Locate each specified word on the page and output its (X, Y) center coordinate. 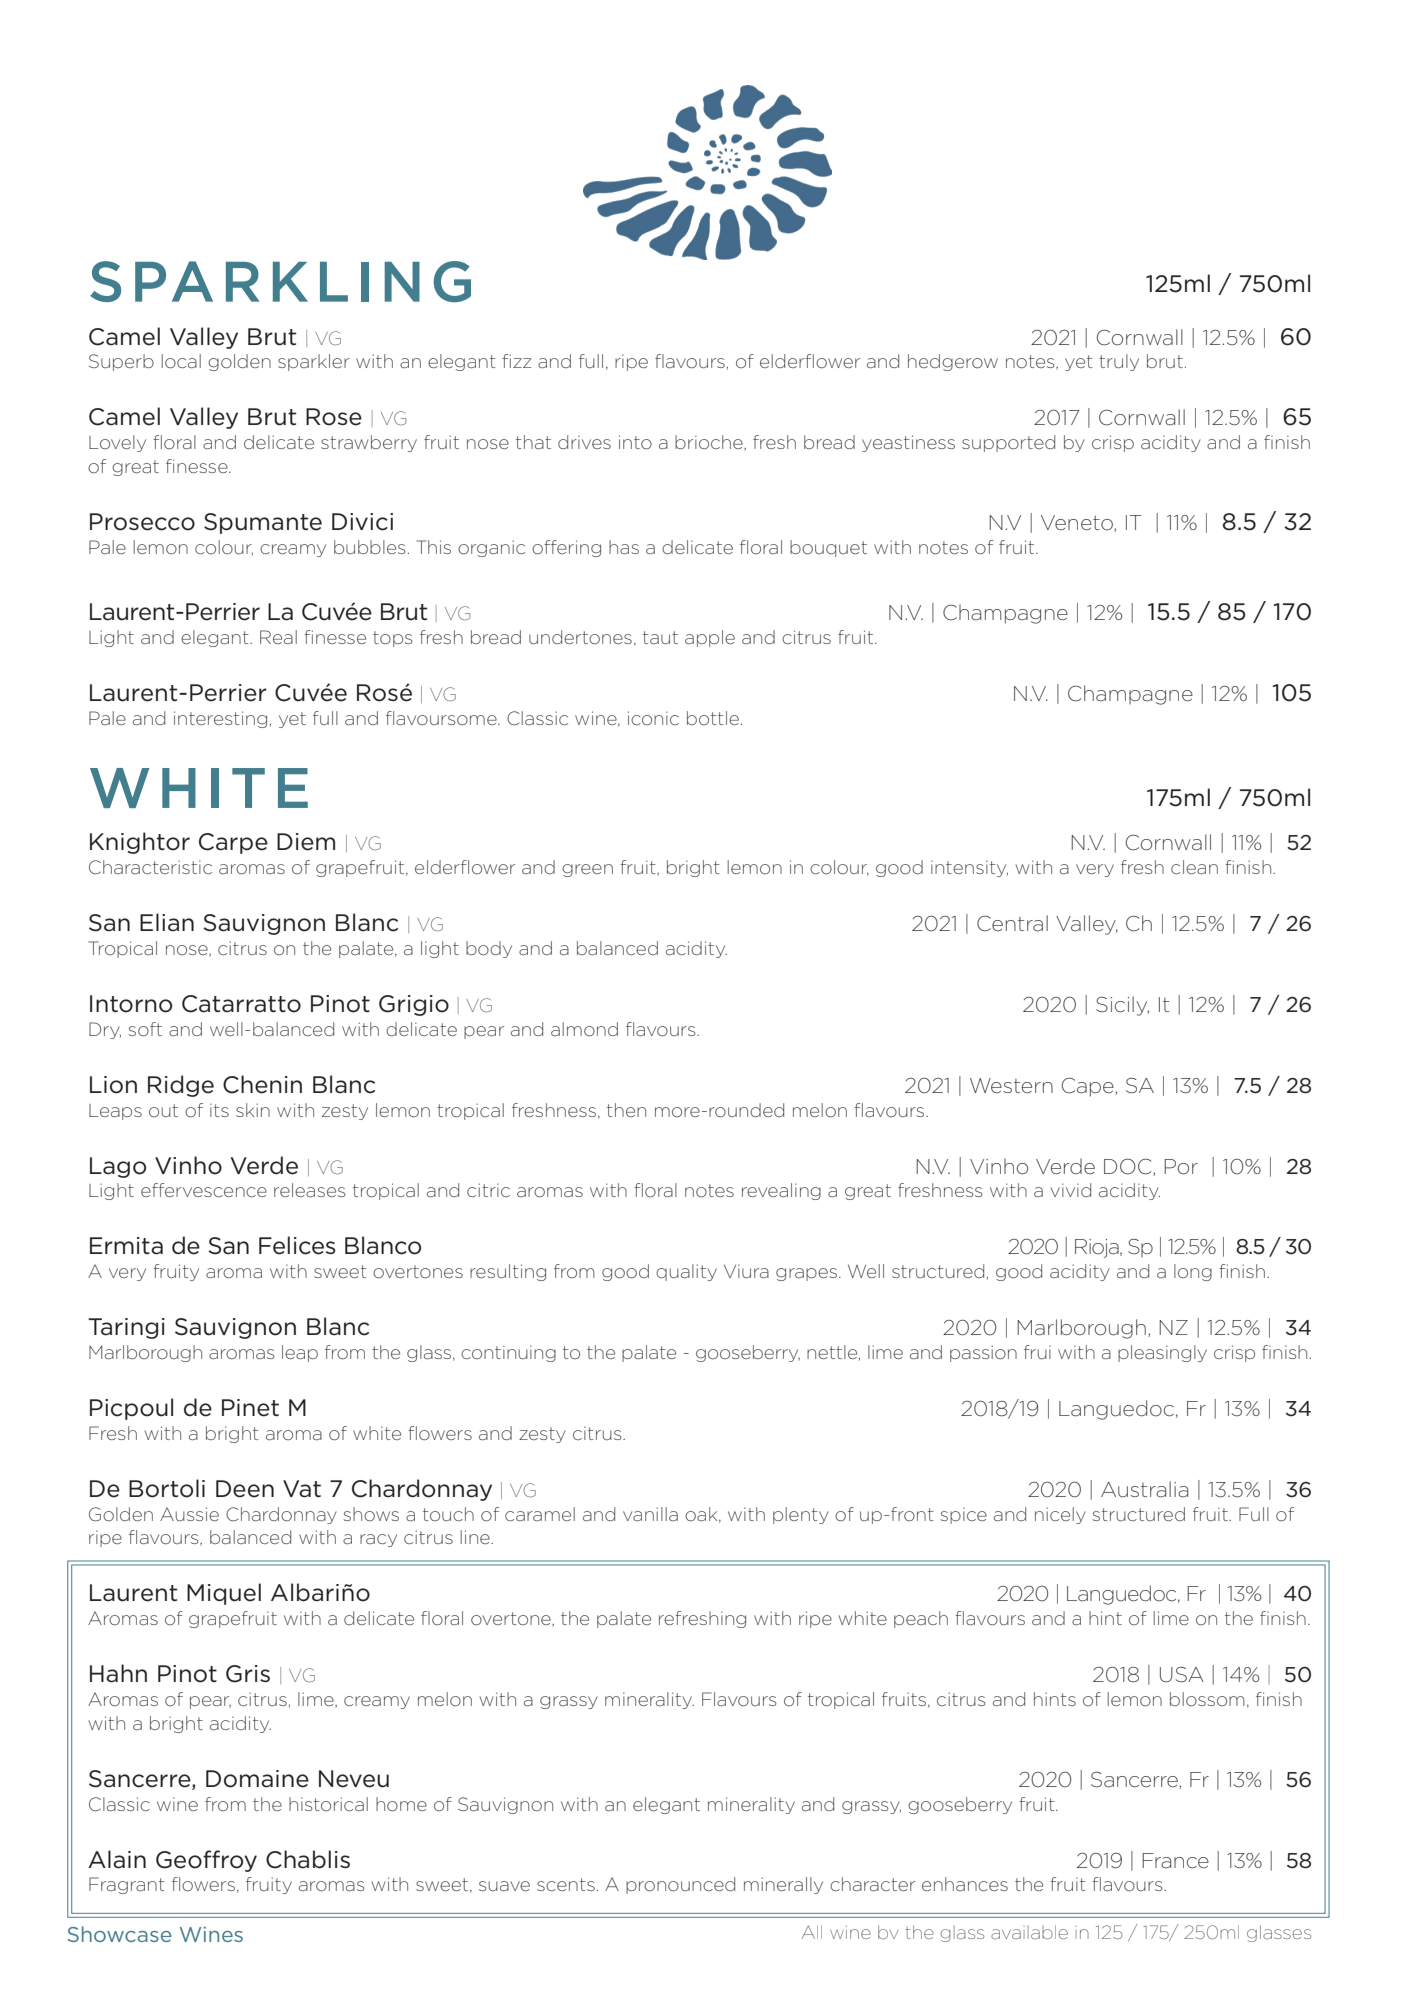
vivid (1070, 1190)
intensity (969, 868)
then (626, 1110)
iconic (653, 718)
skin (253, 1110)
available (1029, 1932)
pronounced (680, 1885)
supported (1008, 443)
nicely (1060, 1515)
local (181, 361)
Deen (245, 1489)
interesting (220, 719)
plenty (801, 1515)
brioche (710, 443)
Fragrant (127, 1885)
